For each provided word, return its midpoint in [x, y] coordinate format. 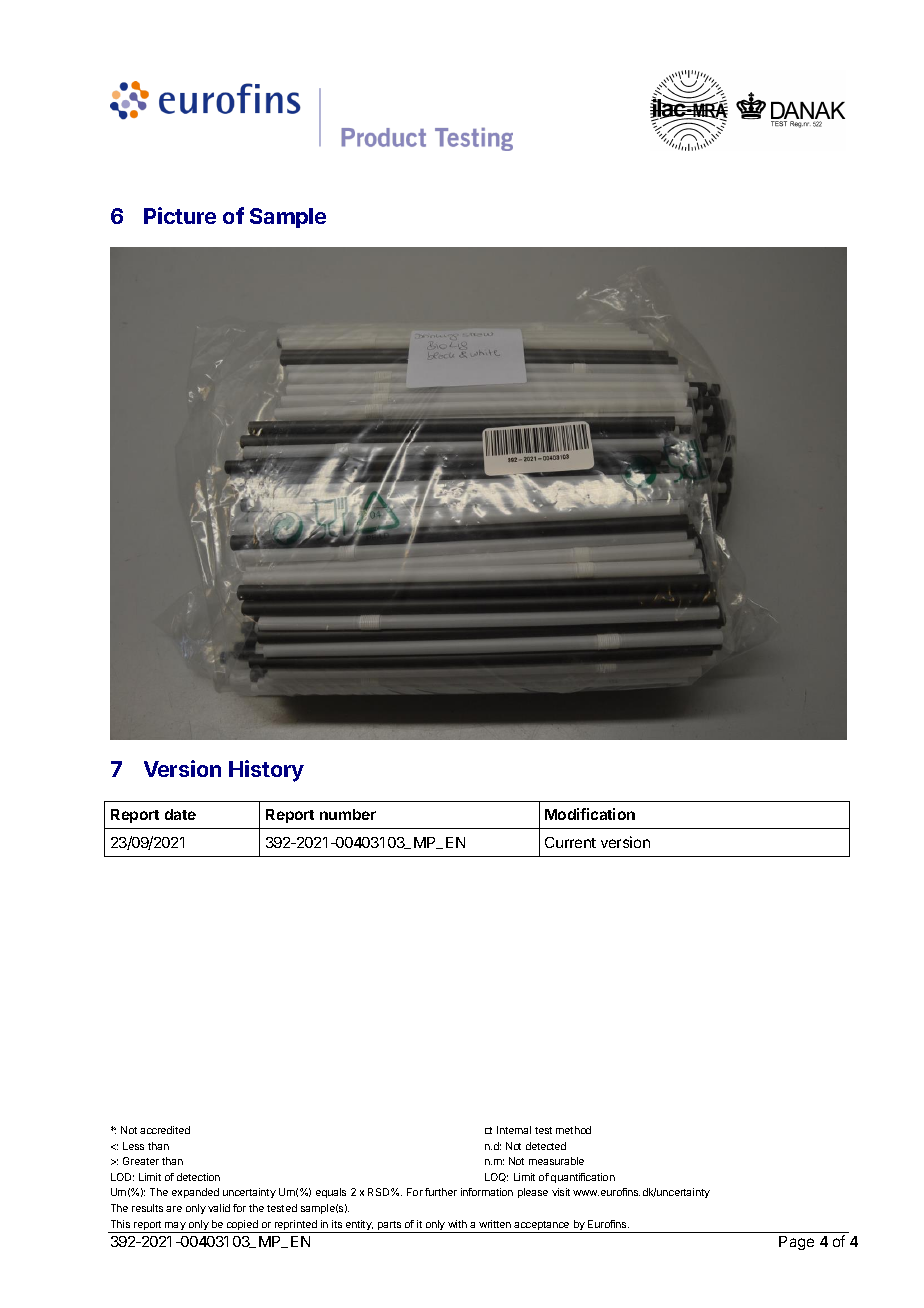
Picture [180, 215]
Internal [514, 1130]
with [457, 1224]
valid [219, 1208]
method [573, 1130]
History [266, 771]
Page [796, 1243]
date [180, 814]
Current [570, 842]
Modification [590, 814]
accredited [165, 1130]
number [348, 814]
